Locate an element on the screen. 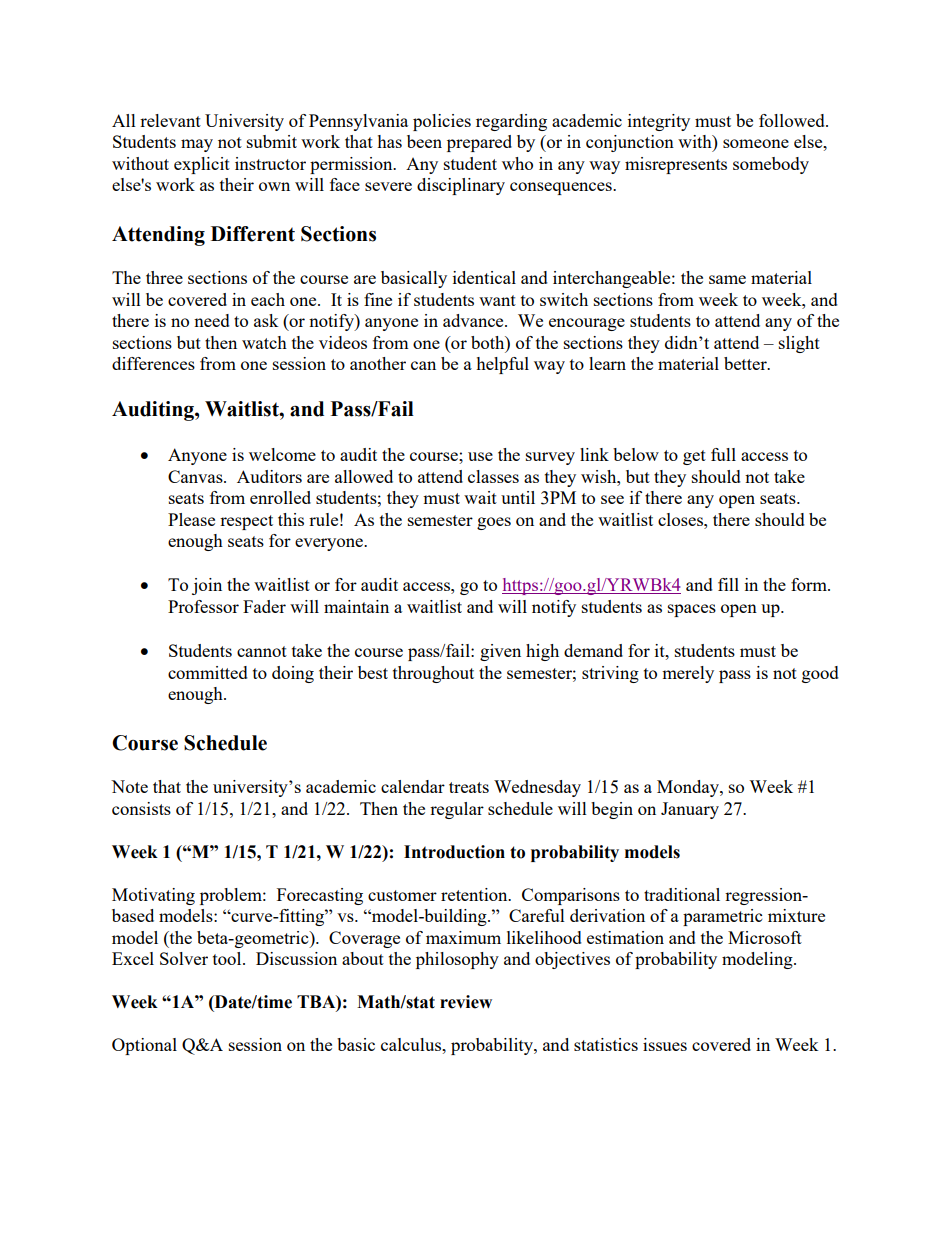  full is located at coordinates (723, 454).
